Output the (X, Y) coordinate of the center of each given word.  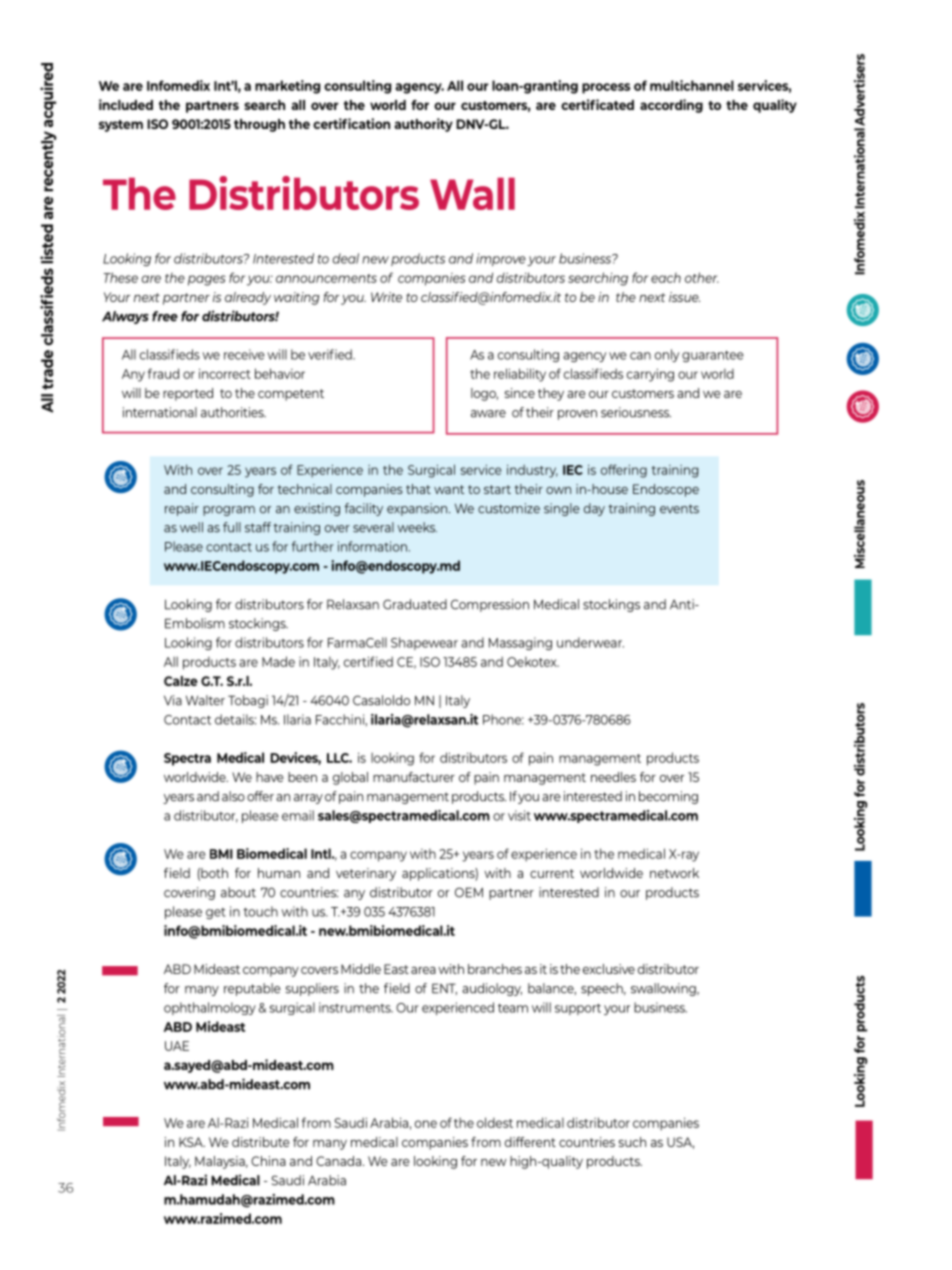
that (418, 489)
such (632, 1142)
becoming (668, 797)
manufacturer (414, 777)
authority (423, 125)
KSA (192, 1142)
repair (182, 509)
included (126, 104)
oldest (495, 1122)
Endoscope (666, 490)
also (233, 796)
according (671, 106)
